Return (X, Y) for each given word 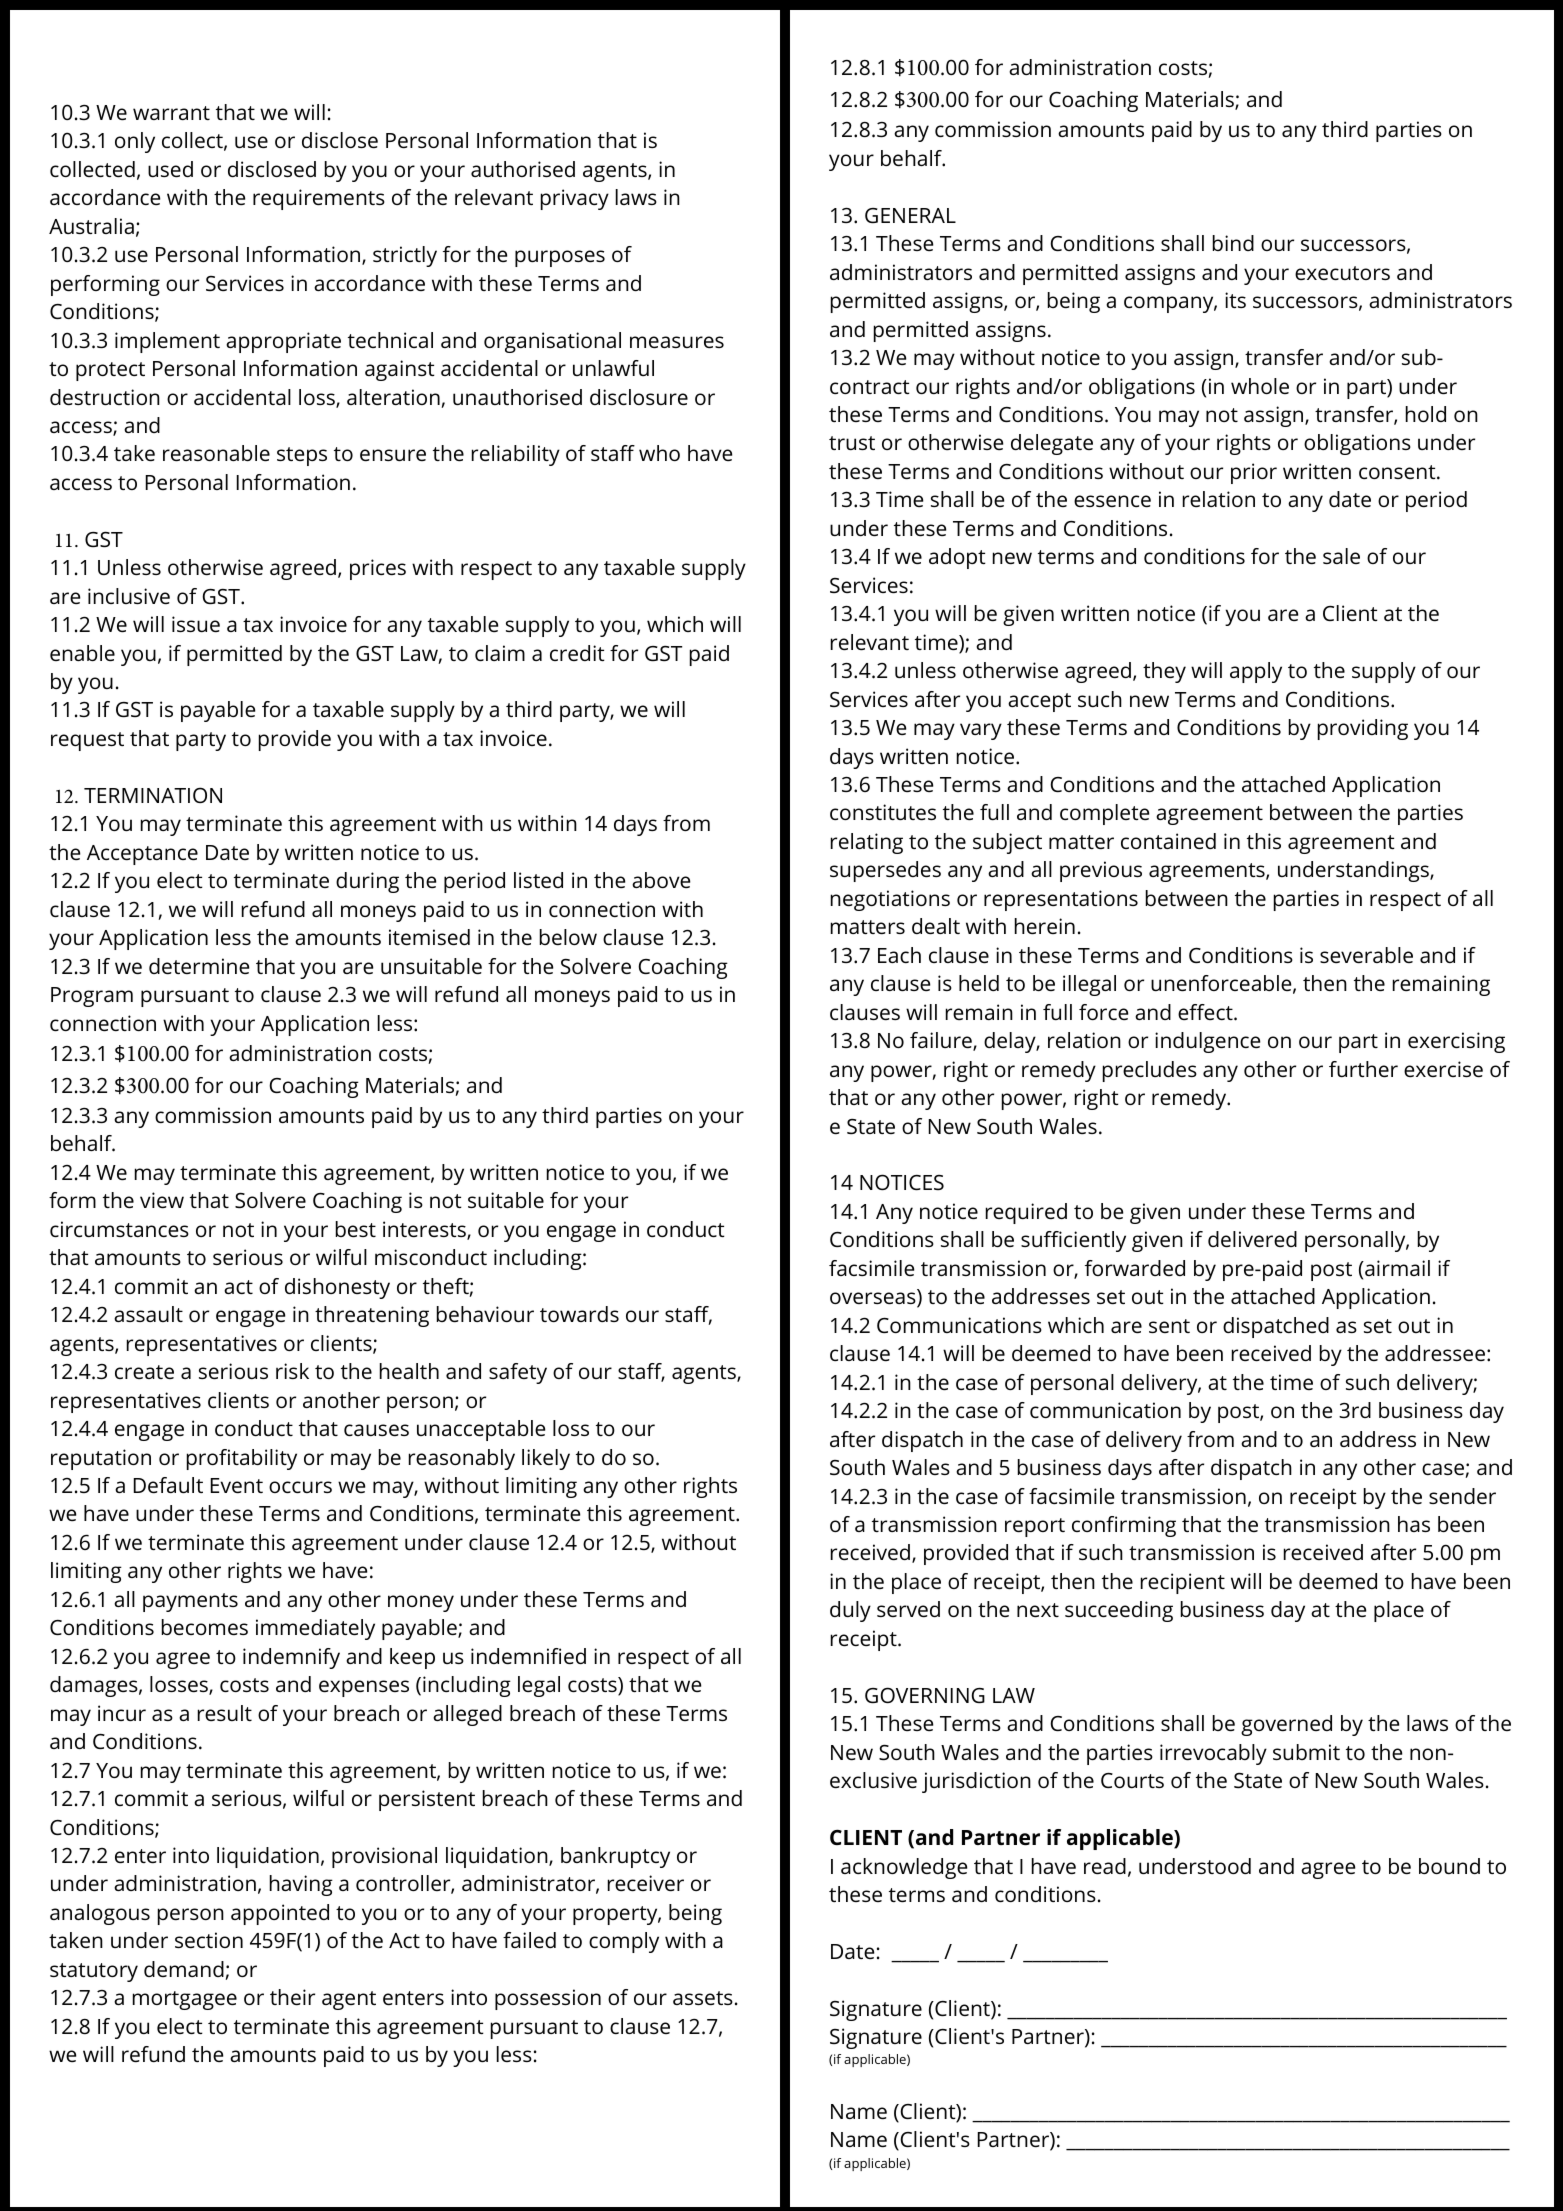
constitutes (883, 812)
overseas (874, 1299)
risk (292, 1371)
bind (1233, 243)
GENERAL (910, 215)
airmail (1396, 1268)
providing (1363, 729)
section (209, 1940)
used (170, 169)
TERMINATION (153, 795)
